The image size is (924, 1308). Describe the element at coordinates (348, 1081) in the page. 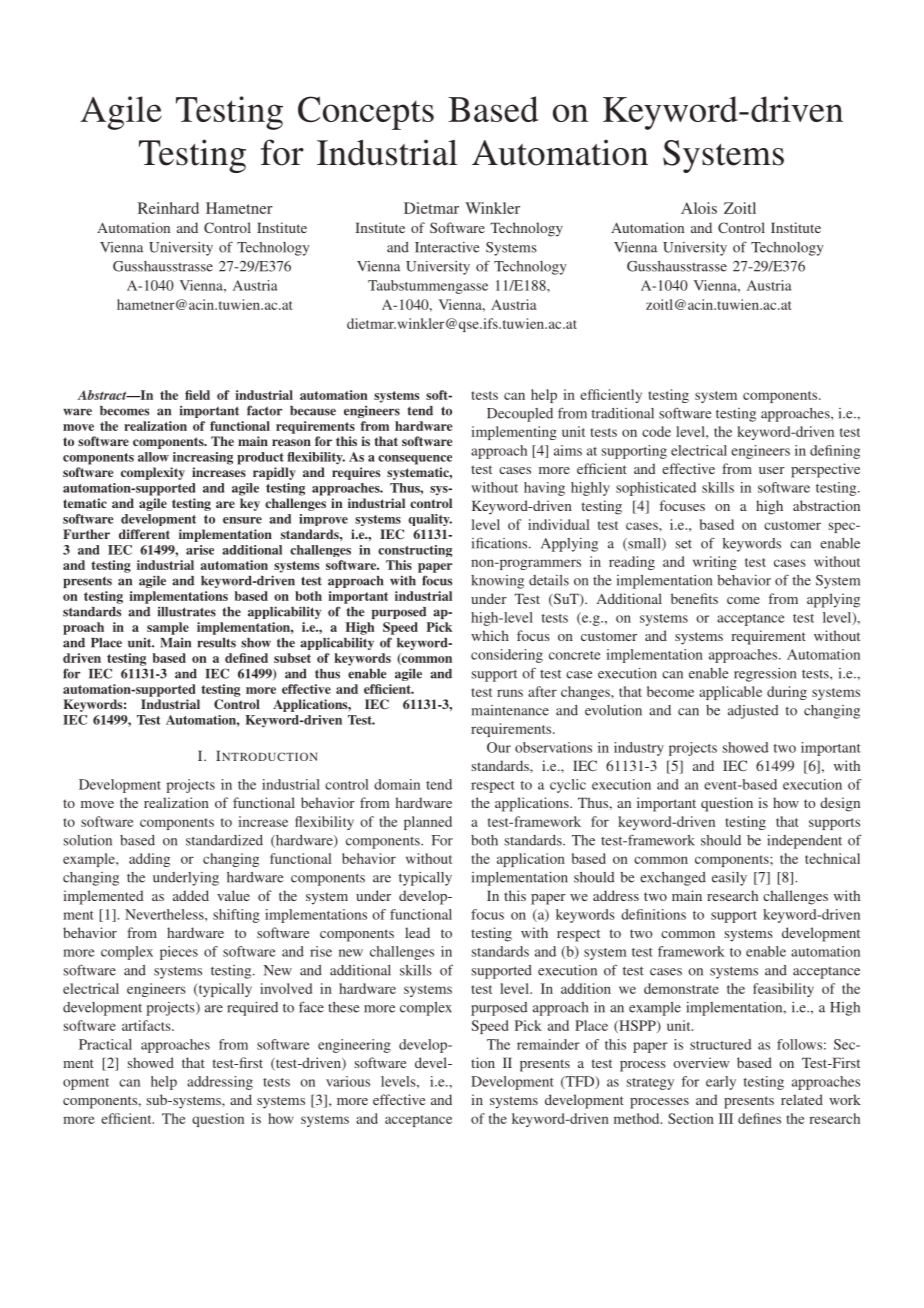

I see `various` at that location.
